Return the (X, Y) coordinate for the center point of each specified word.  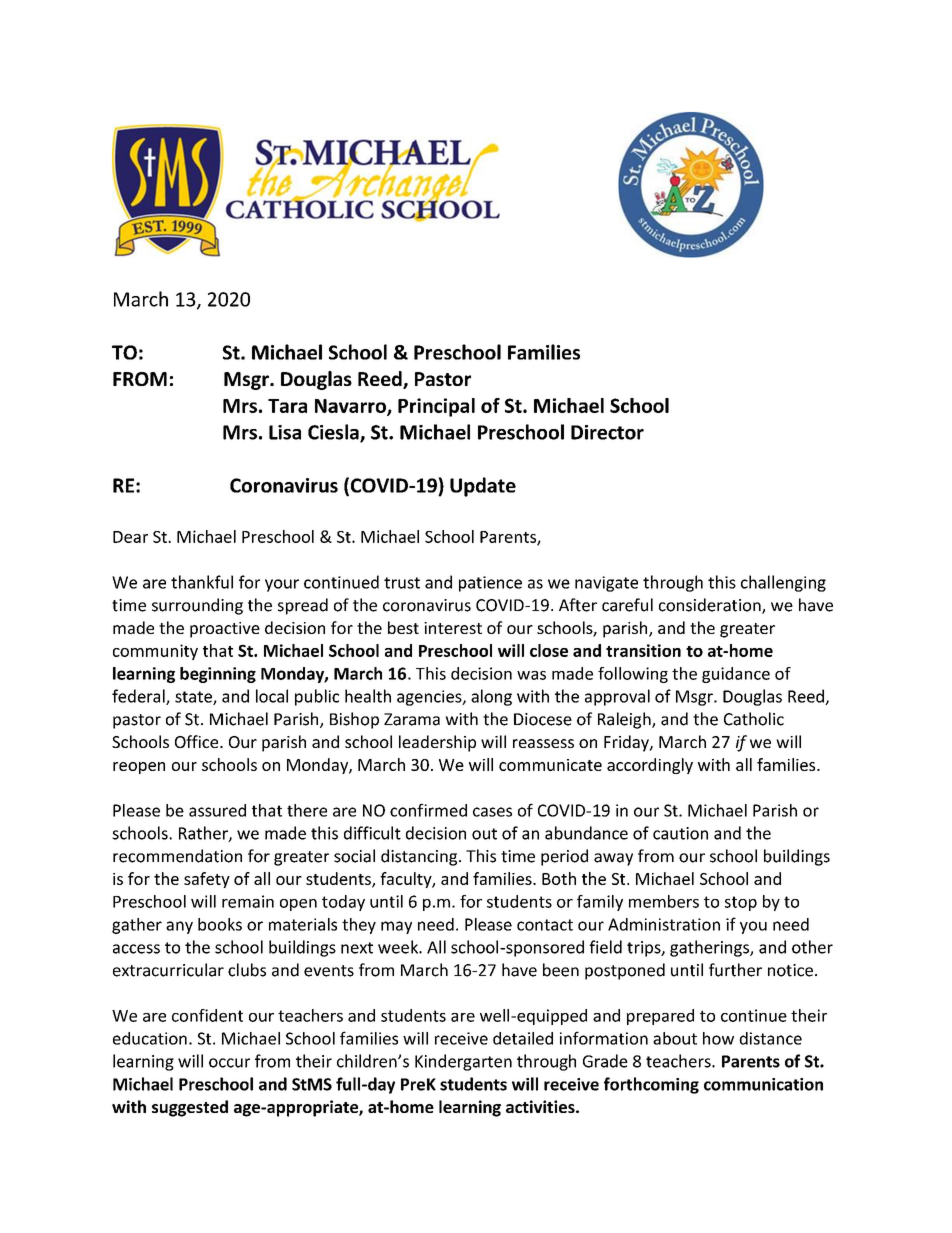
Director (607, 432)
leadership (437, 743)
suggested (190, 1108)
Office (198, 741)
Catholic (754, 719)
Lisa (285, 432)
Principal (436, 407)
